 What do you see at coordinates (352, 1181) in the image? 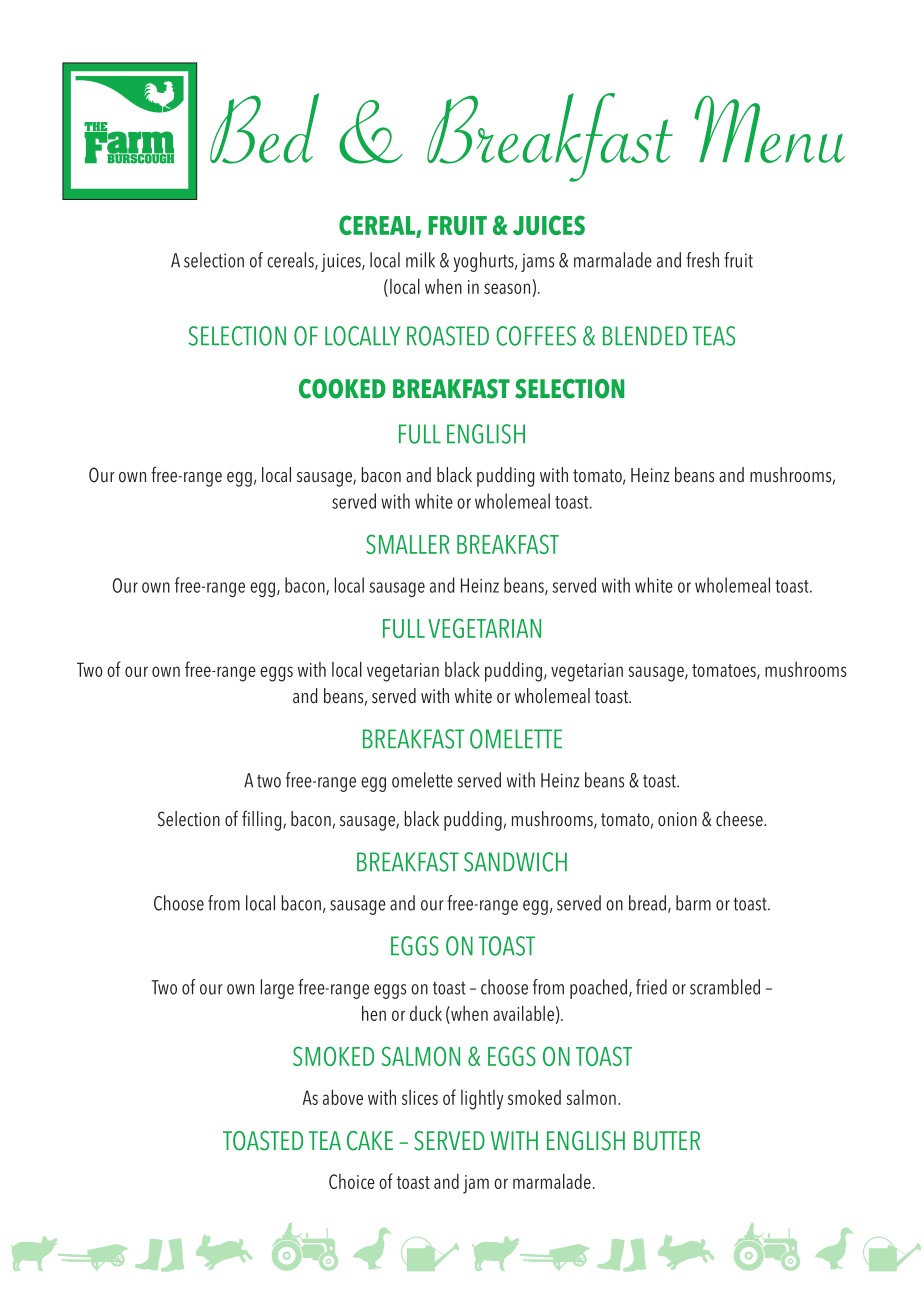
I see `Choice` at bounding box center [352, 1181].
